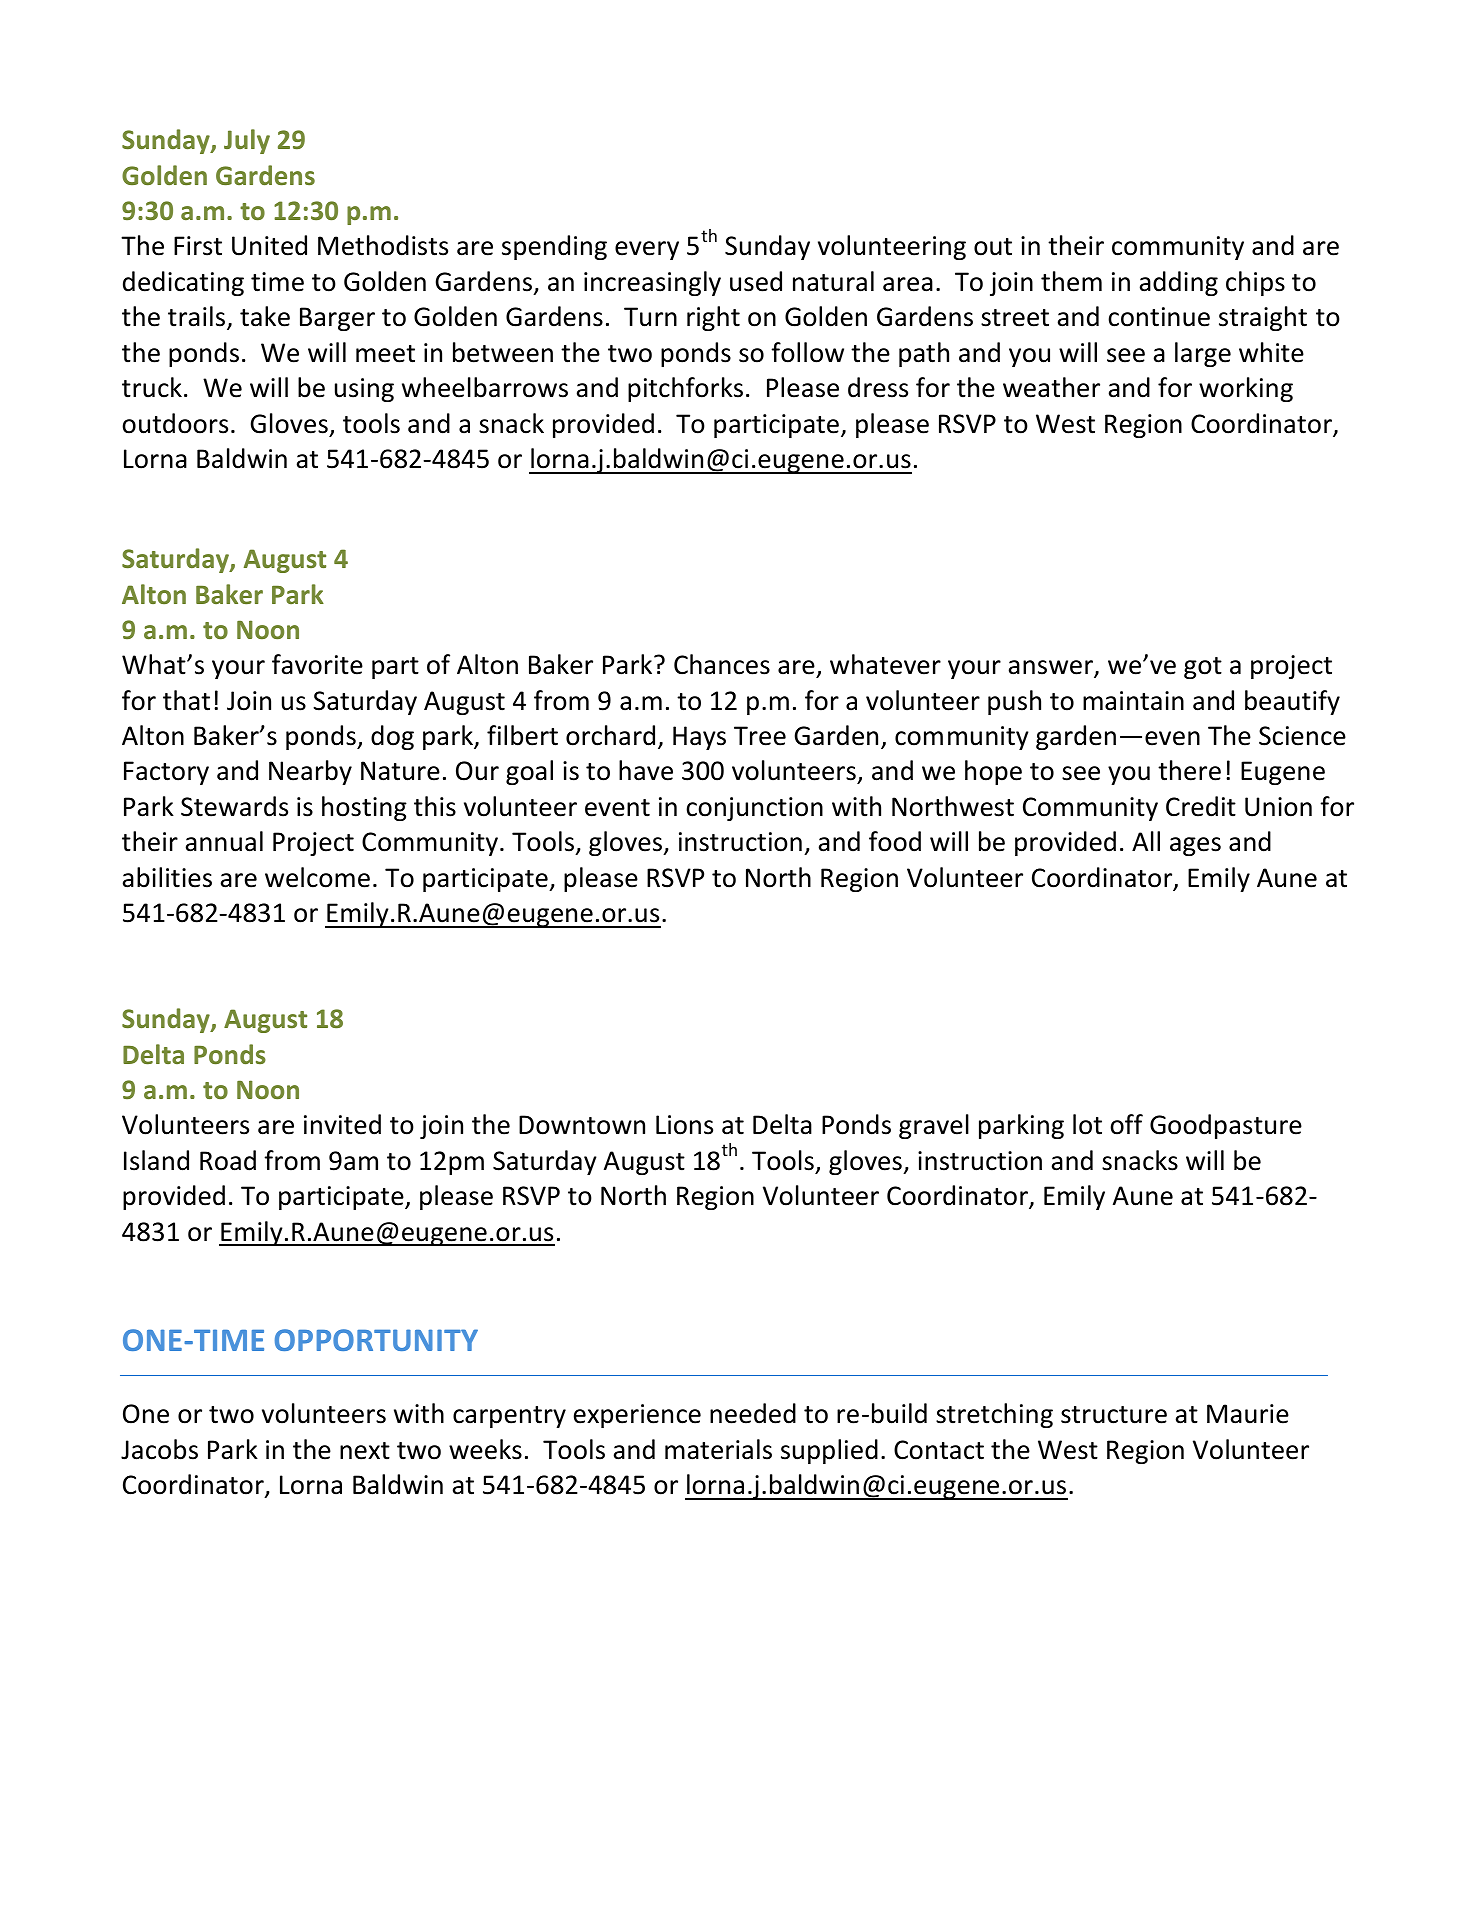 The width and height of the screenshot is (1478, 1913). Describe the element at coordinates (1179, 283) in the screenshot. I see `adding` at that location.
